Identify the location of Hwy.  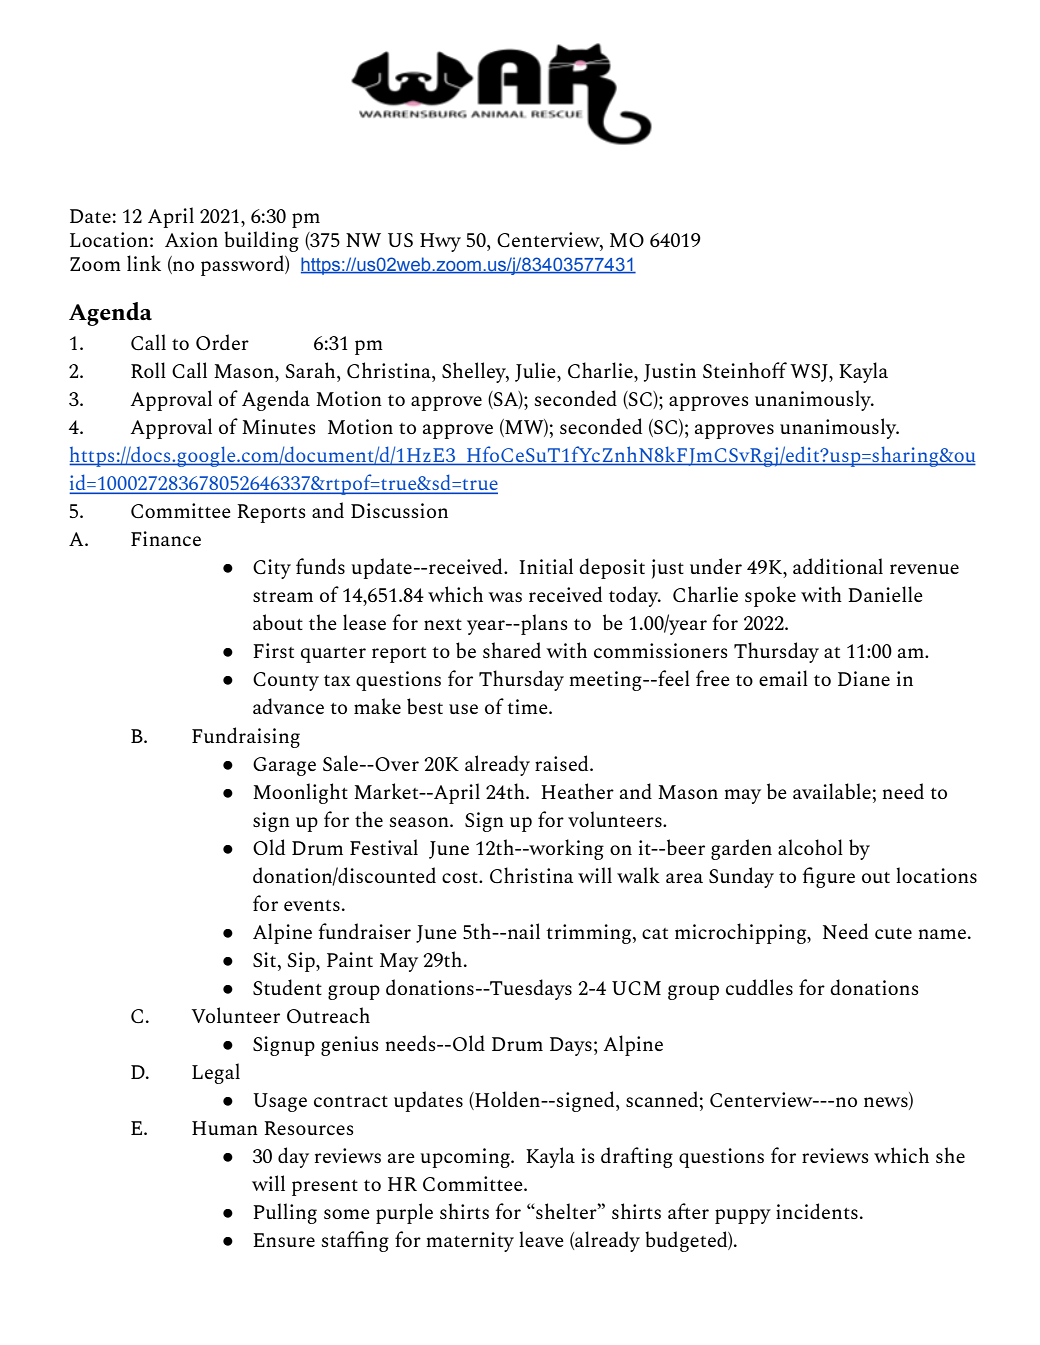
(440, 242).
